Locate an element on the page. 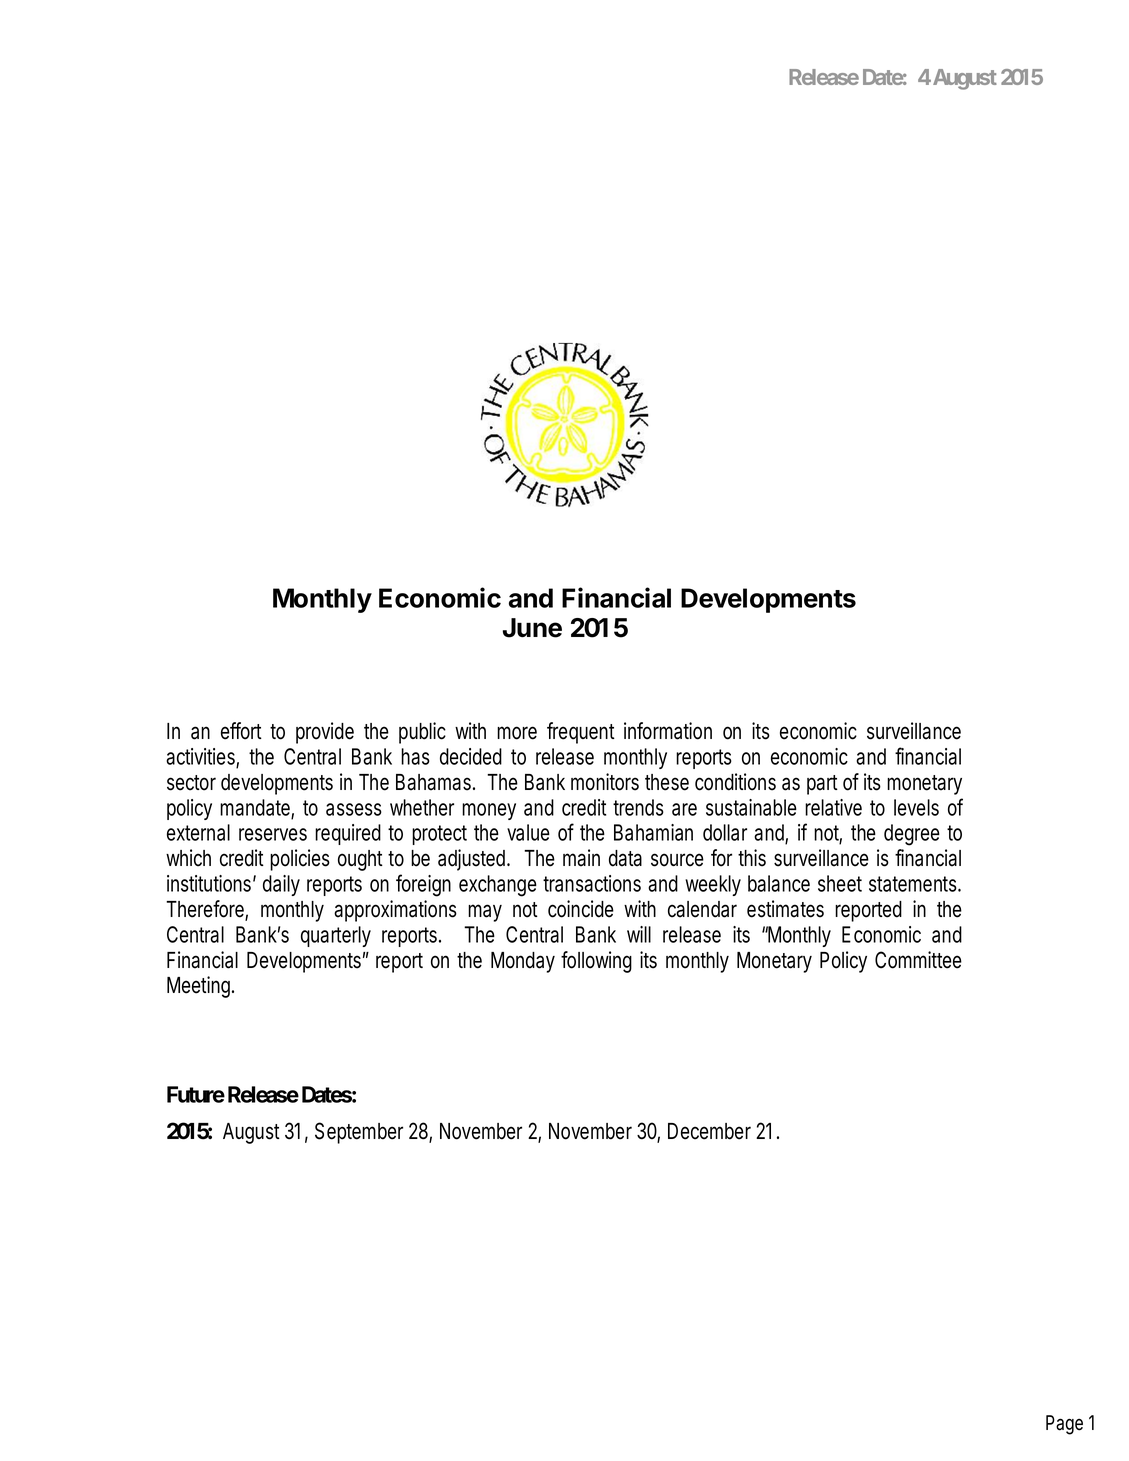  September is located at coordinates (359, 1133).
